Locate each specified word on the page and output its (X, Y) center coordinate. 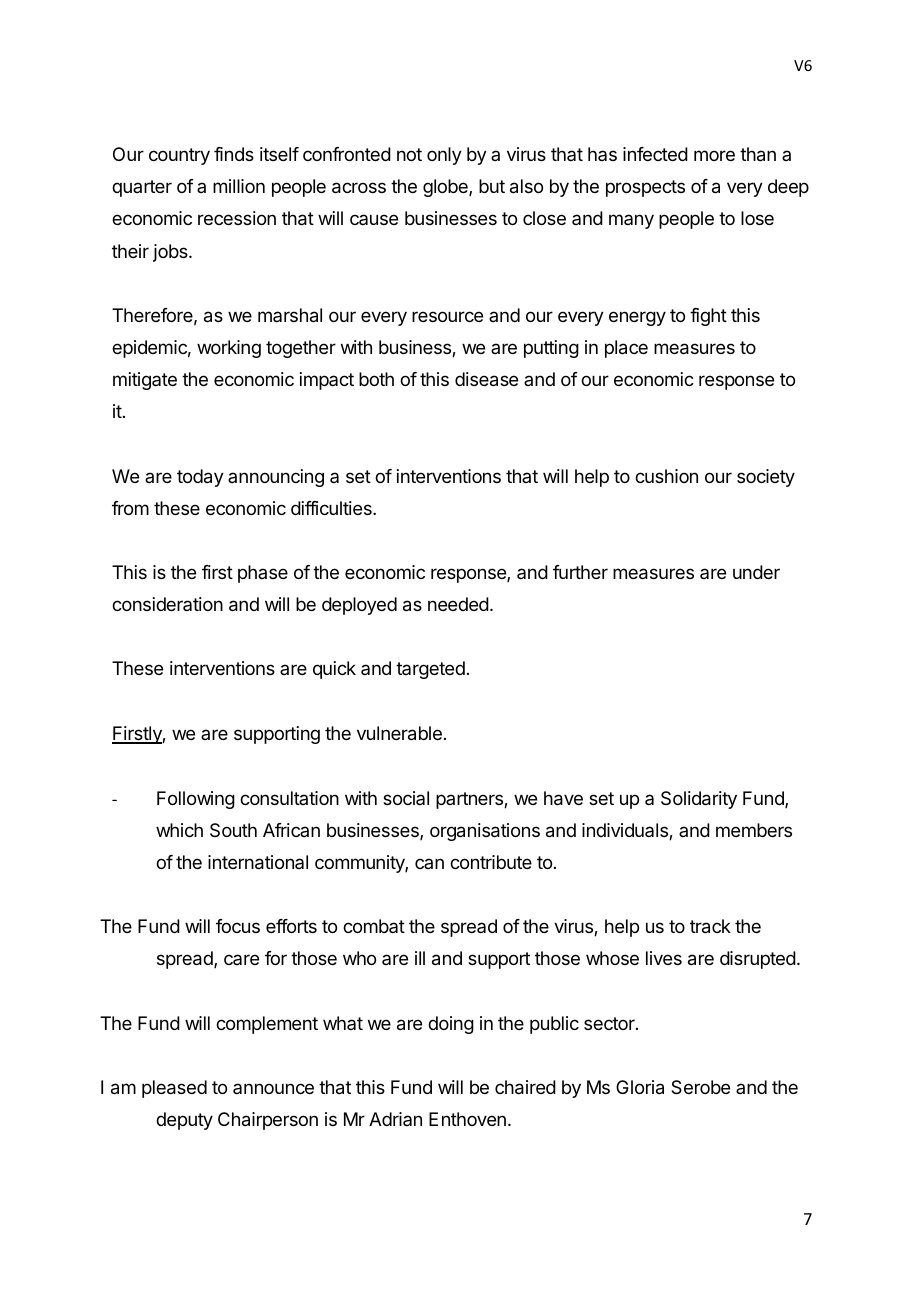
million (239, 186)
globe (446, 188)
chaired (525, 1087)
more (714, 155)
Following (196, 800)
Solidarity (699, 800)
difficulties (332, 508)
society (766, 478)
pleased (174, 1089)
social (406, 798)
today (200, 478)
